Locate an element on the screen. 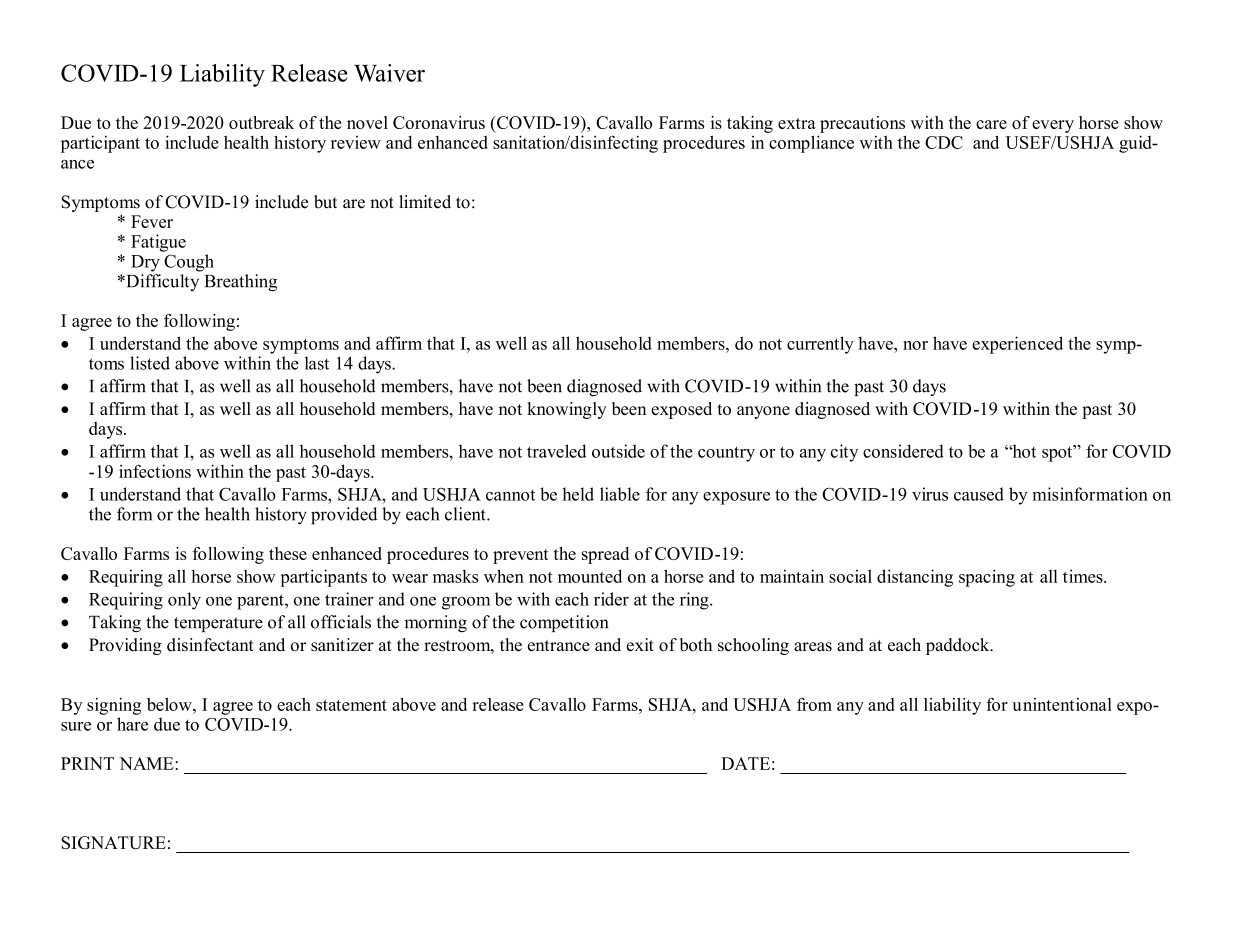 The image size is (1233, 952). last is located at coordinates (317, 363).
